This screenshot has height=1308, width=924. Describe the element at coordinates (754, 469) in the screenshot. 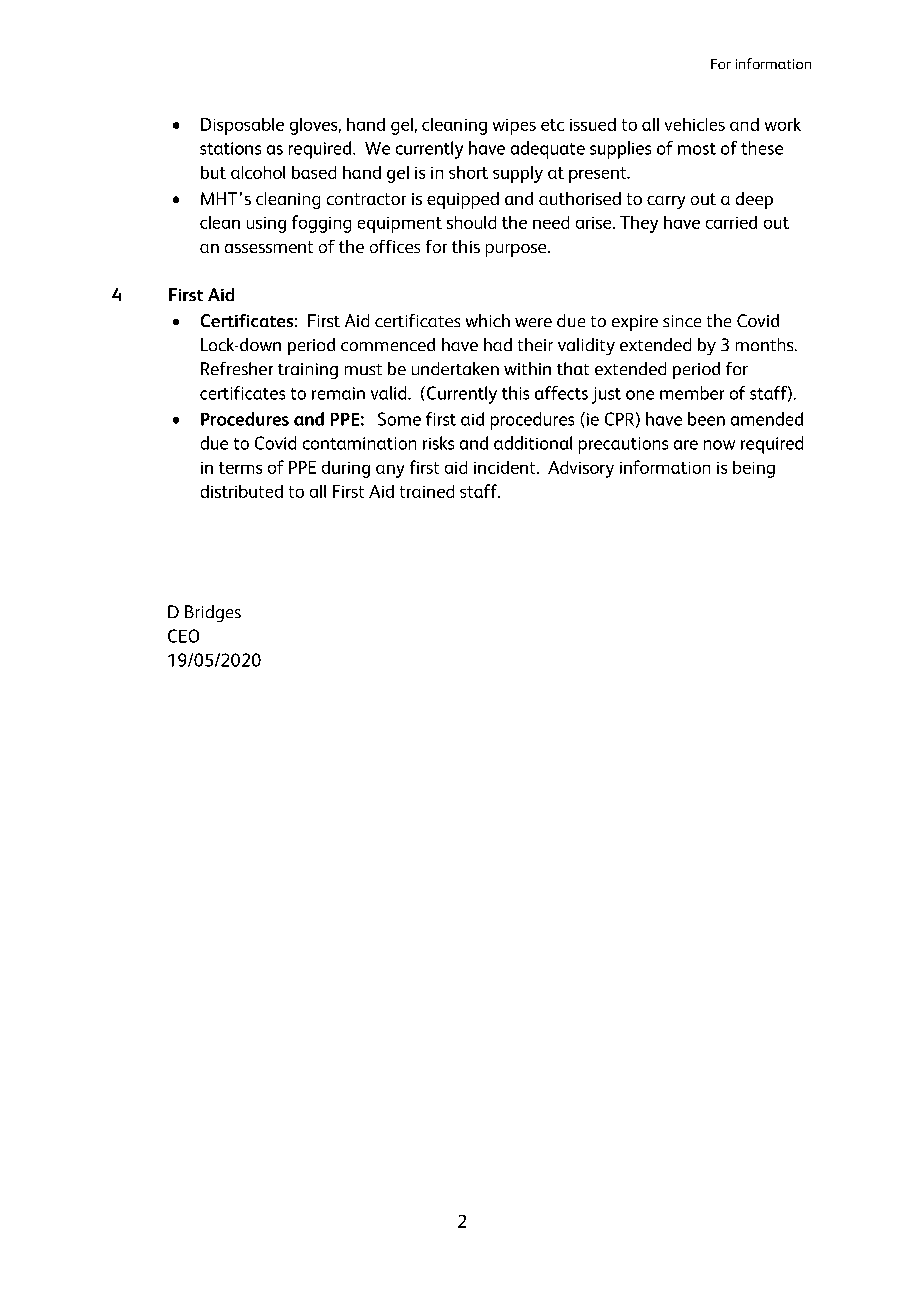

I see `being` at that location.
